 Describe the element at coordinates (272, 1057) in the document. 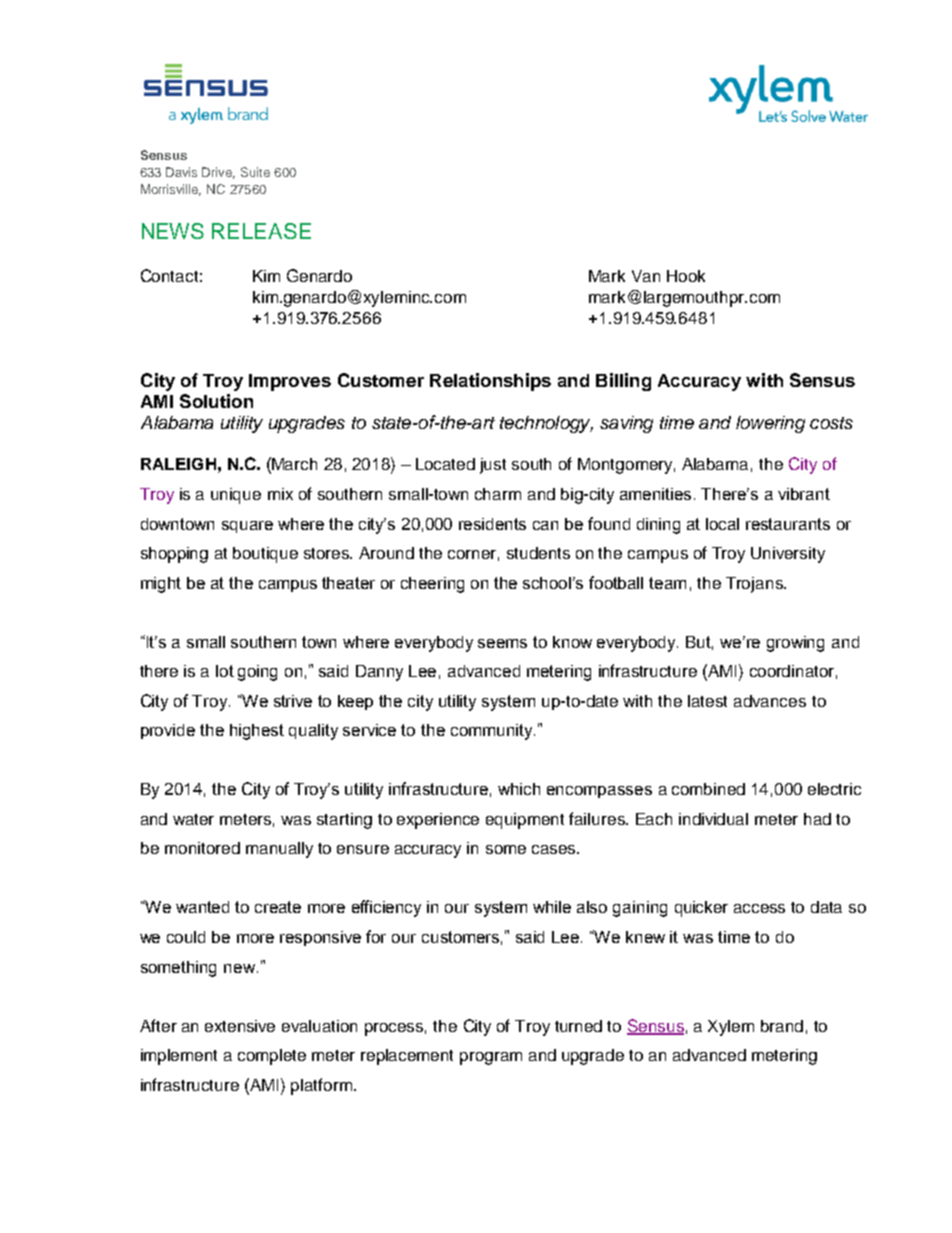

I see `complete` at that location.
